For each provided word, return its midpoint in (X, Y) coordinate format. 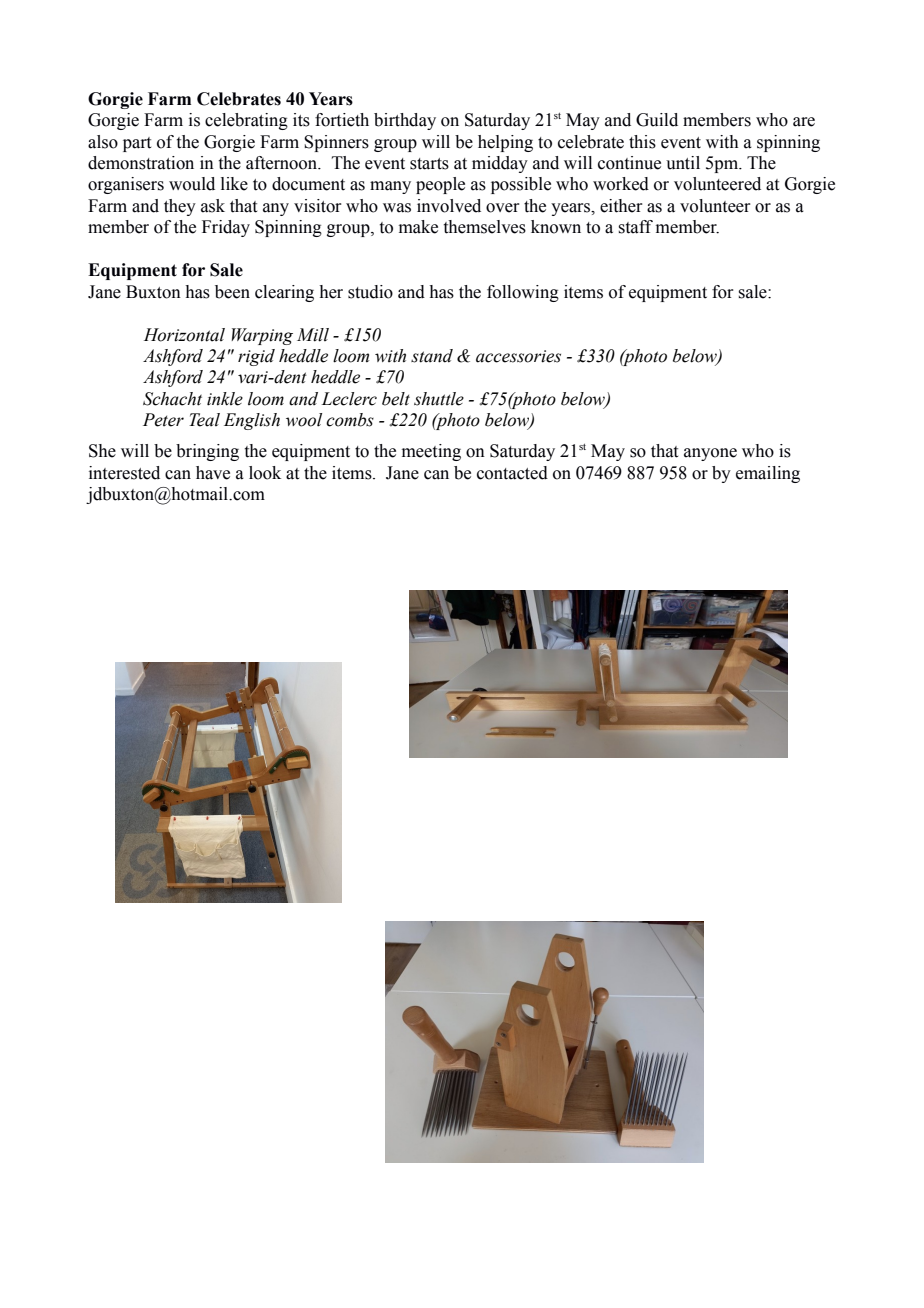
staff (635, 227)
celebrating (246, 121)
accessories (518, 356)
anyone (710, 454)
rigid (256, 357)
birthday (405, 121)
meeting (431, 452)
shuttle (439, 399)
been (232, 292)
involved (449, 206)
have (213, 473)
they (180, 207)
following (523, 293)
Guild (657, 120)
